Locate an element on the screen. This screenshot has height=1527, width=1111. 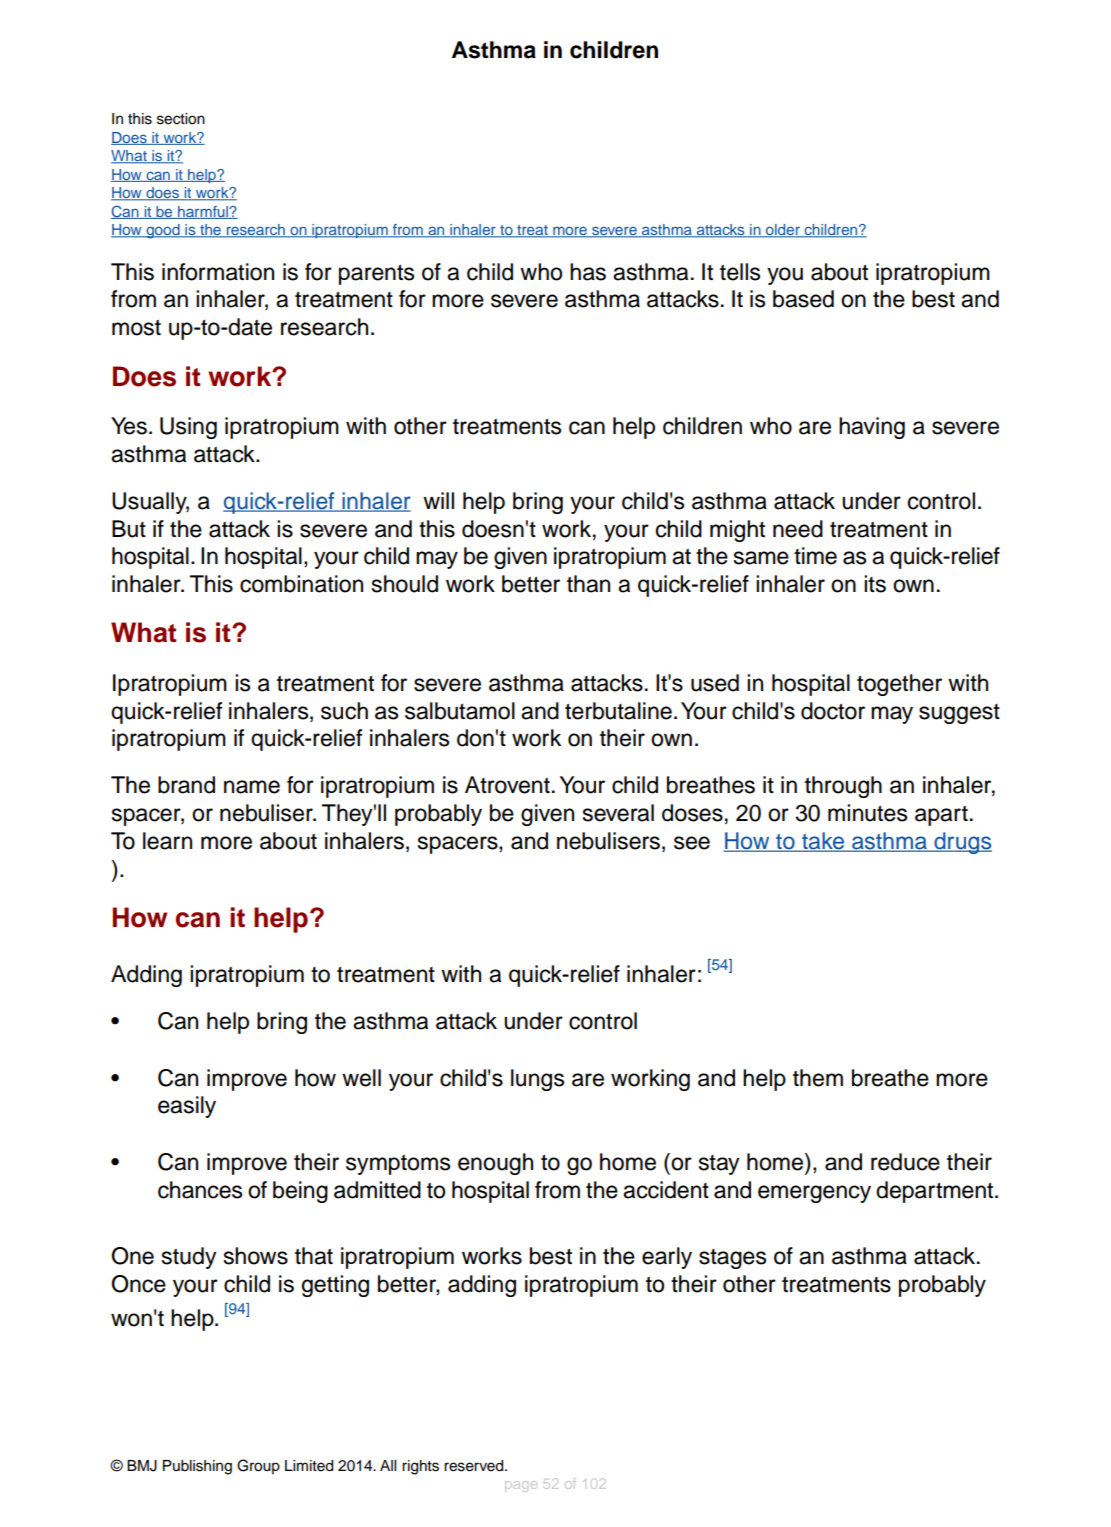
minutes is located at coordinates (867, 813).
